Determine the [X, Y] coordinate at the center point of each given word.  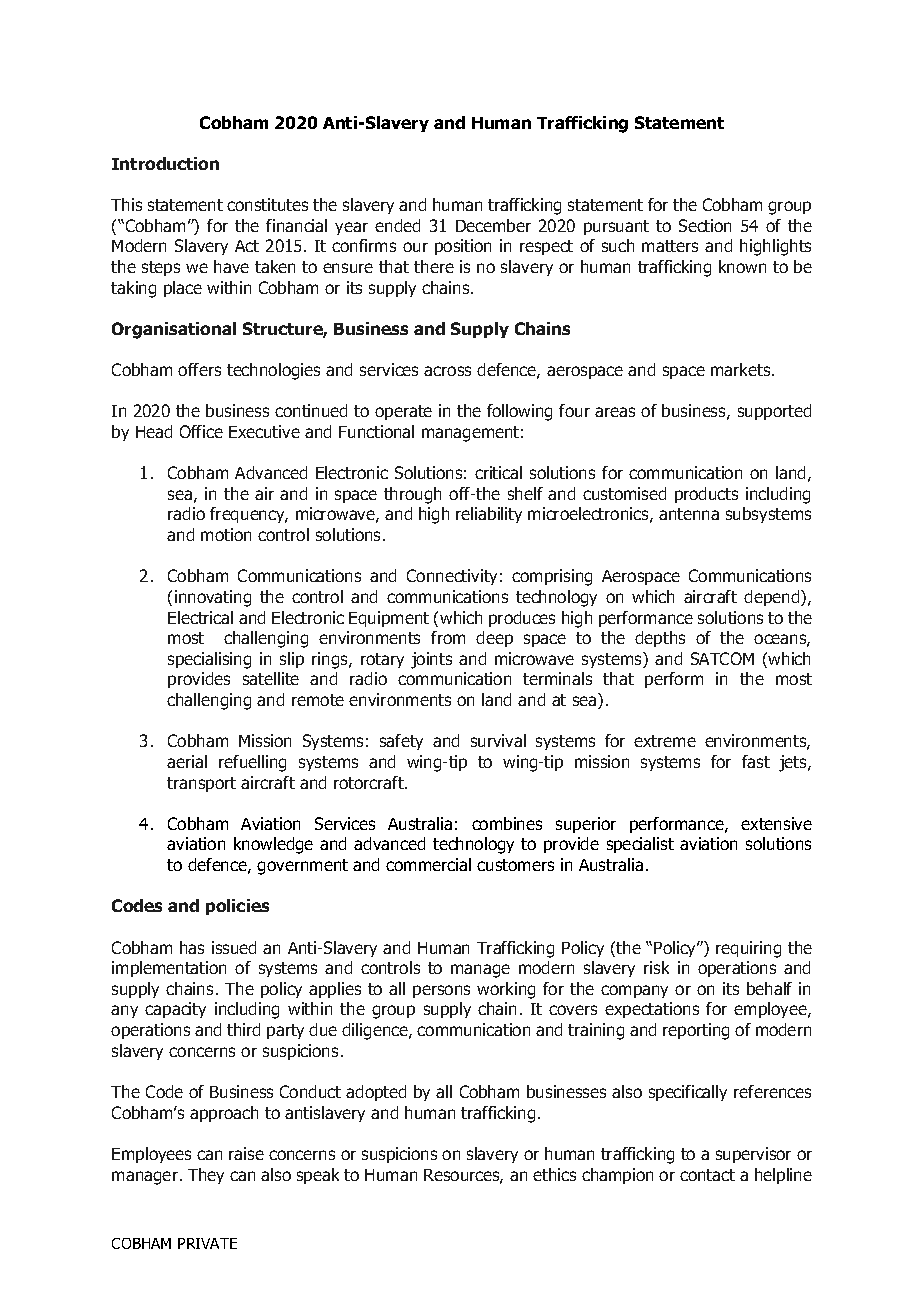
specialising [209, 660]
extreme [665, 741]
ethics [554, 1174]
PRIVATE [207, 1243]
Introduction [165, 163]
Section [705, 225]
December [493, 225]
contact [707, 1175]
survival [498, 740]
